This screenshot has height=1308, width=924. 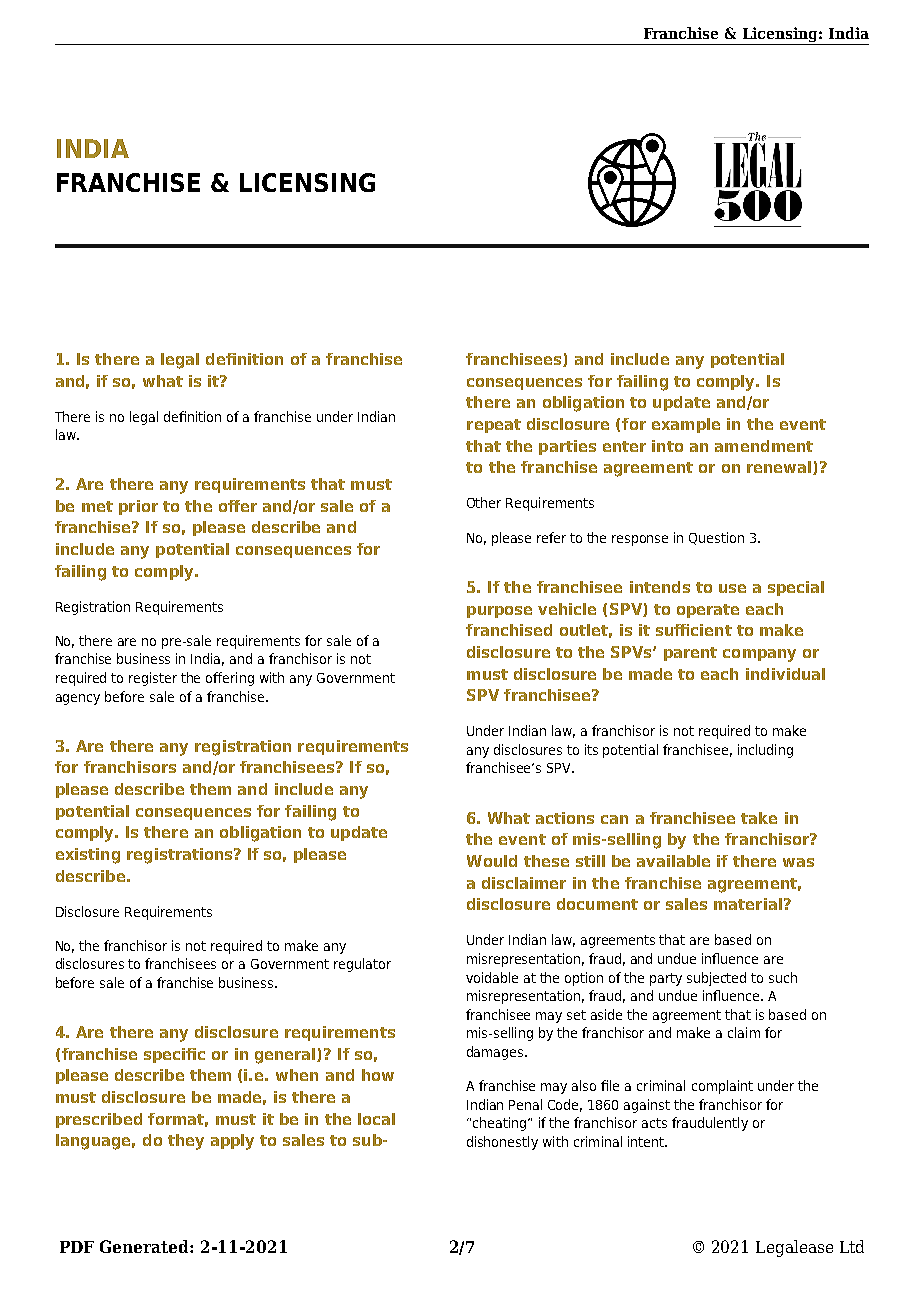 What do you see at coordinates (492, 861) in the screenshot?
I see `Would` at bounding box center [492, 861].
